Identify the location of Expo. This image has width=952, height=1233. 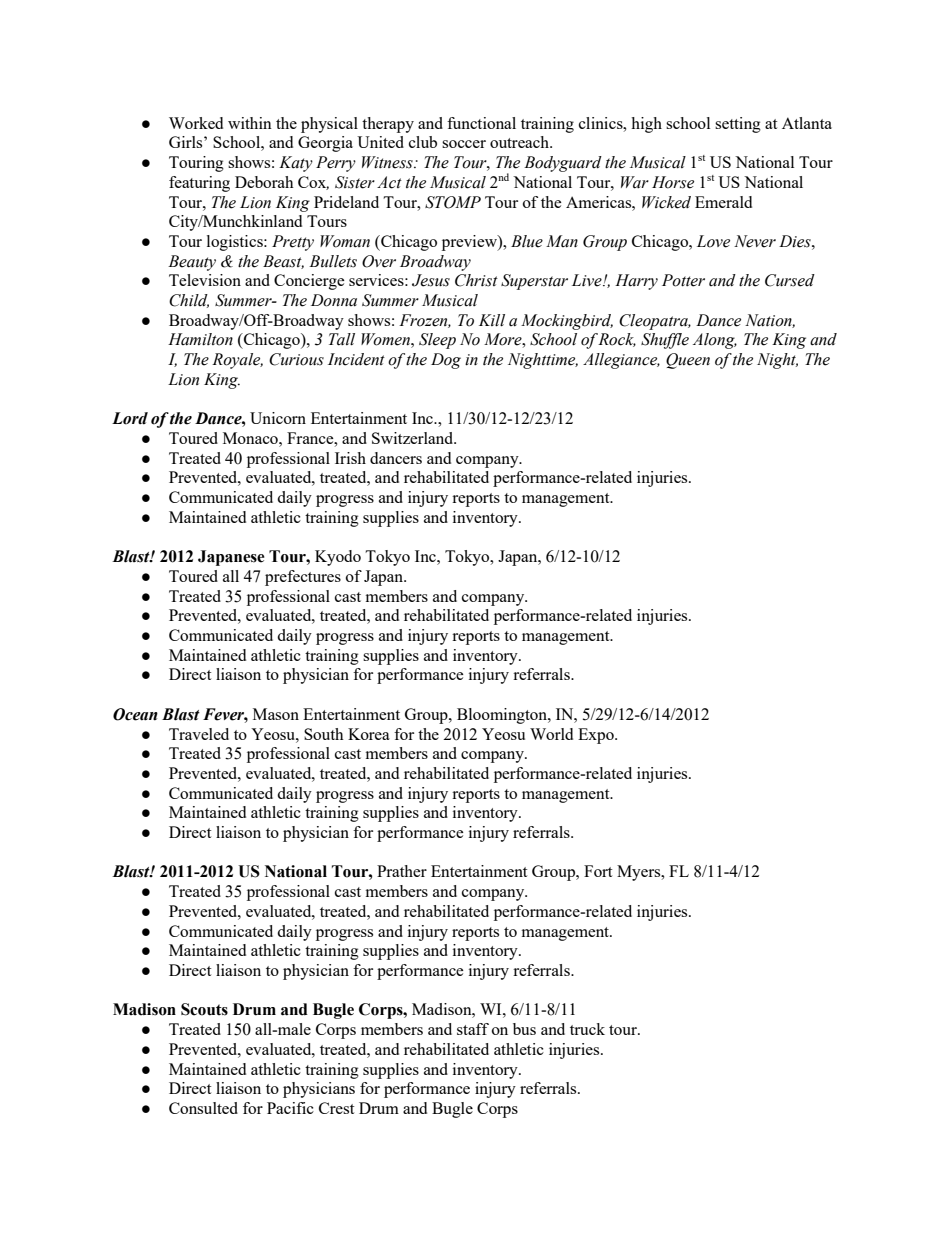
(597, 736).
